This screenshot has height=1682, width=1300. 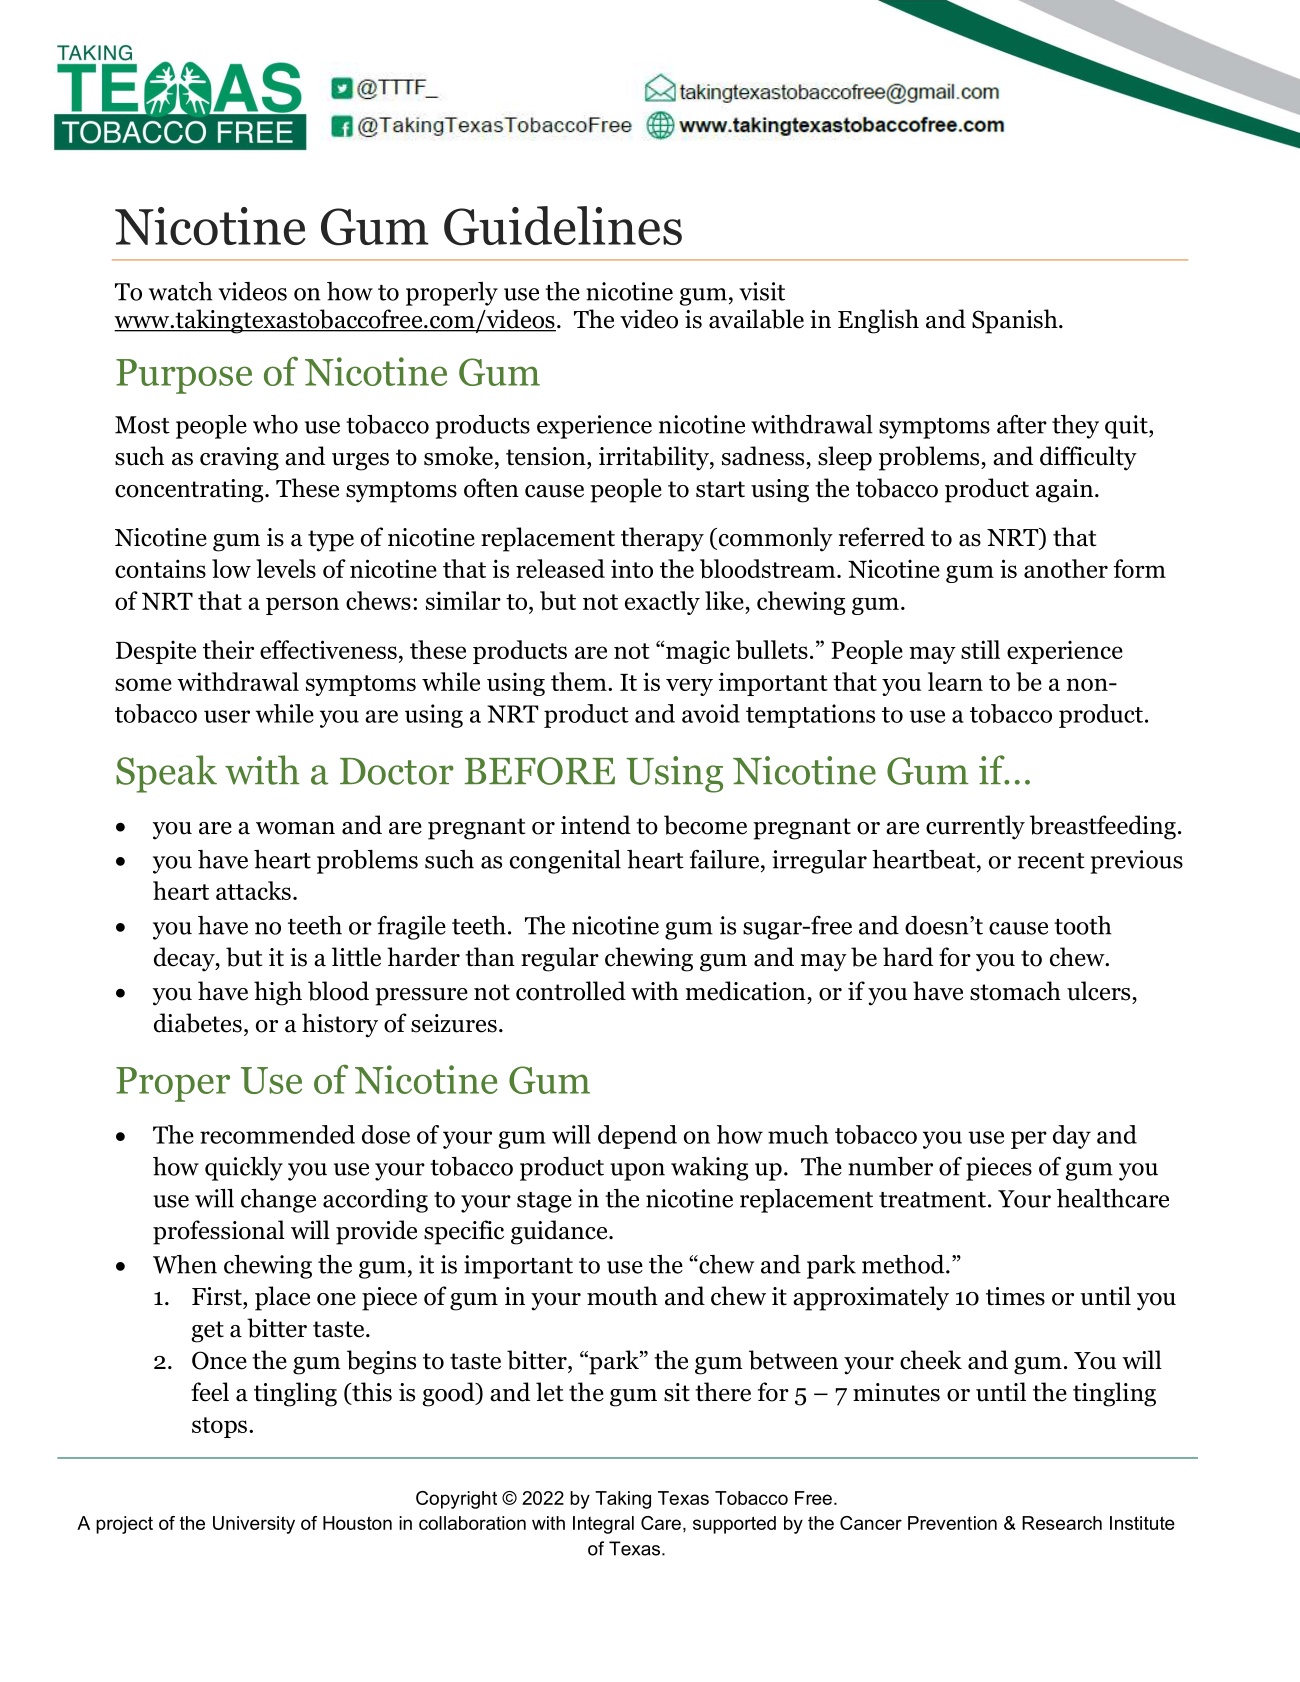 I want to click on watch, so click(x=181, y=291).
